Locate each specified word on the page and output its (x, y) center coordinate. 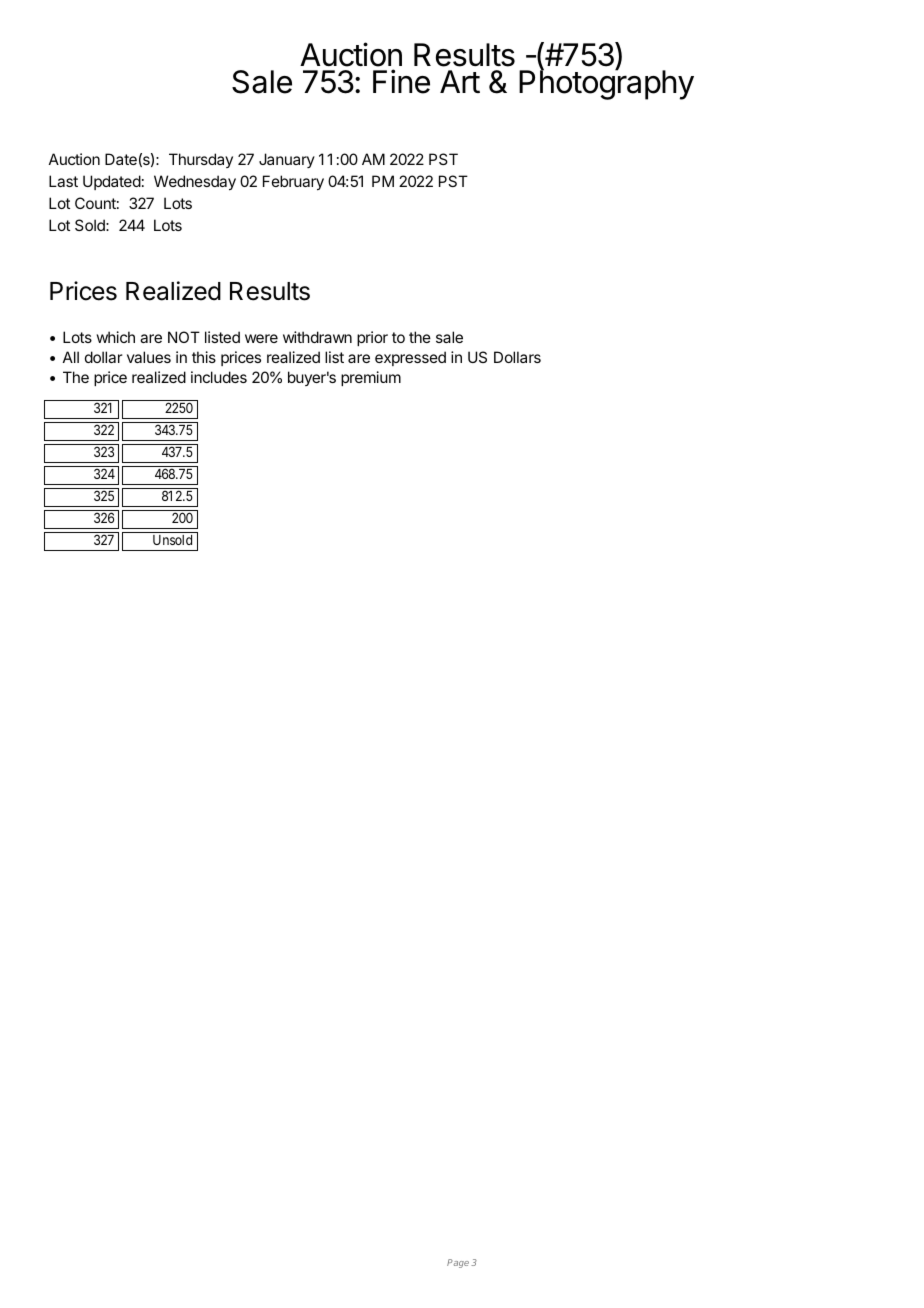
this (204, 357)
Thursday (201, 160)
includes (219, 377)
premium (371, 378)
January (287, 160)
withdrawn (317, 337)
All (71, 357)
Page (458, 1263)
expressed (410, 358)
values (149, 357)
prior (372, 338)
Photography (606, 84)
